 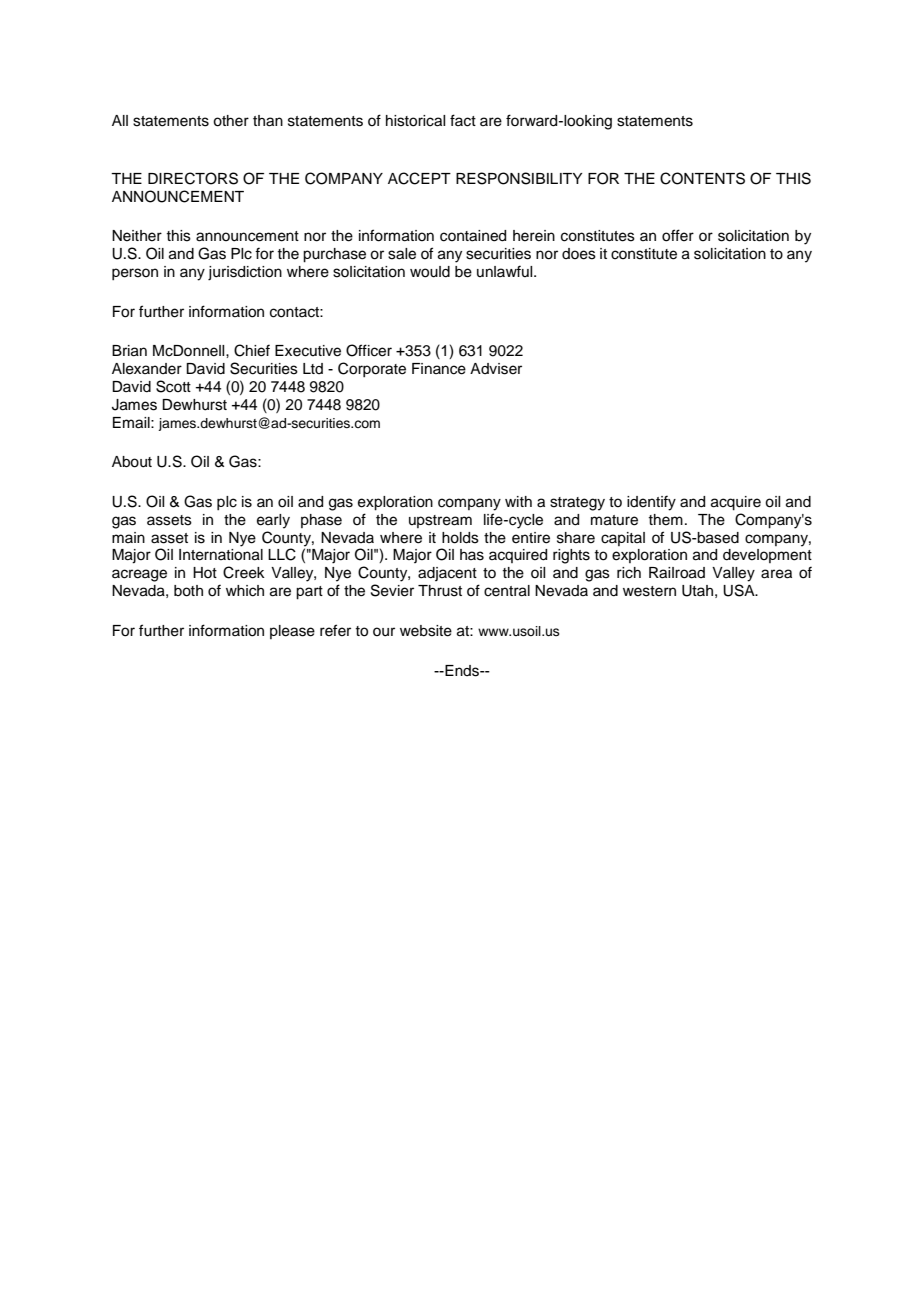 What do you see at coordinates (231, 121) in the screenshot?
I see `other` at bounding box center [231, 121].
